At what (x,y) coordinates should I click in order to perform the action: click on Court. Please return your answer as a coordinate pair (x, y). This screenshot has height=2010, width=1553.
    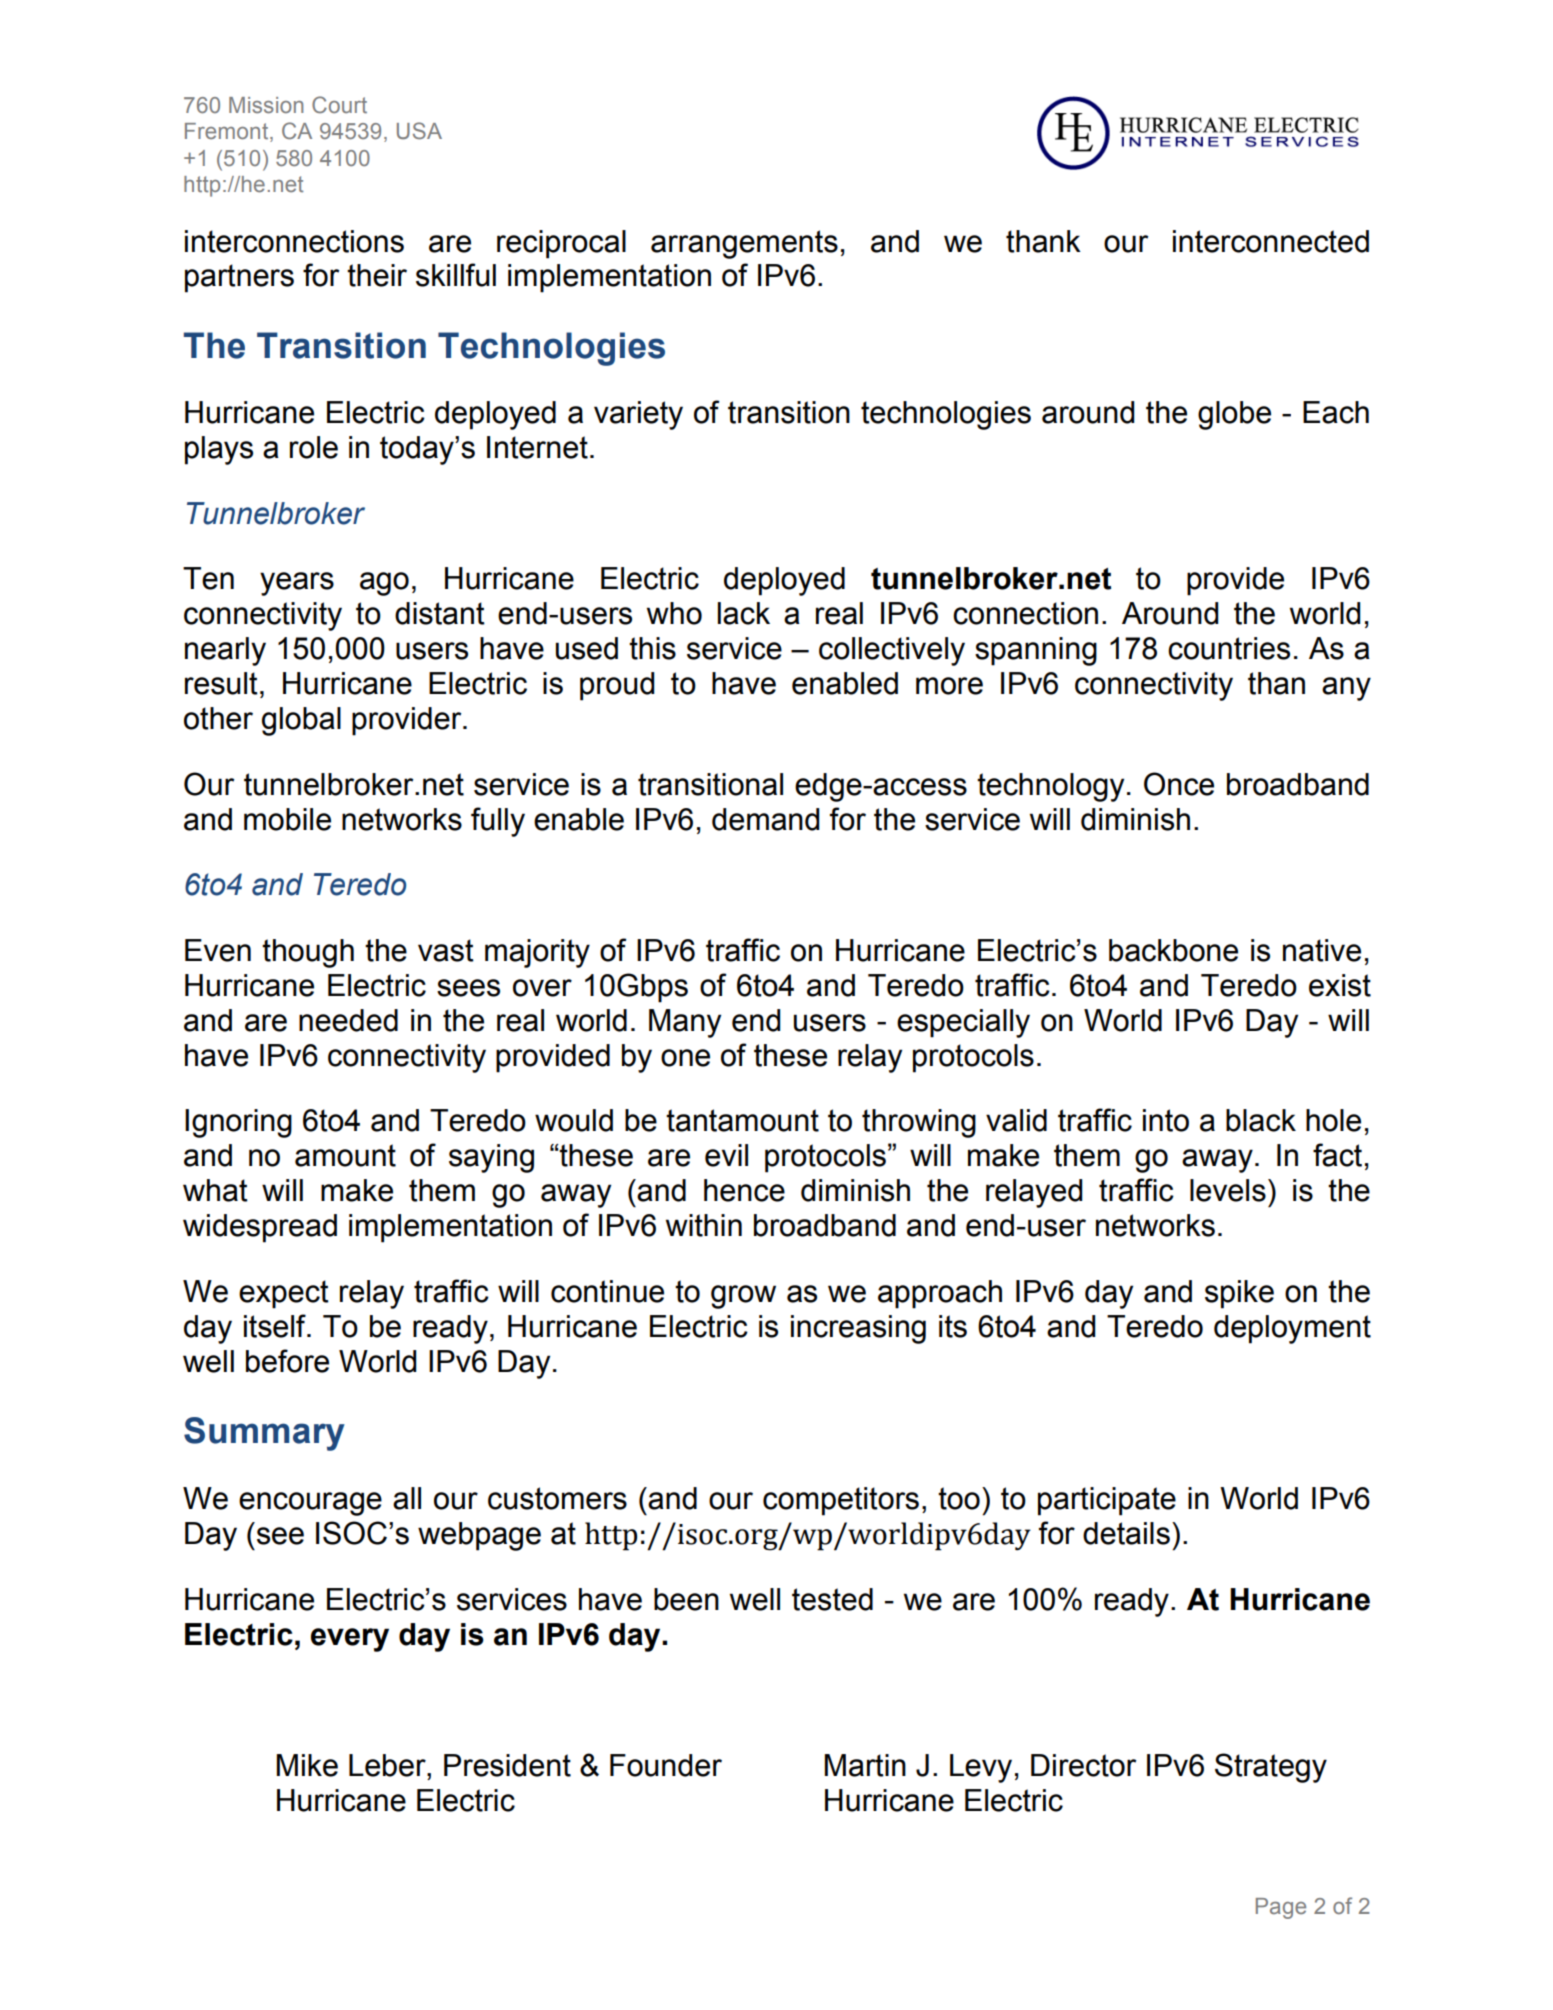
    Looking at the image, I should click on (339, 104).
